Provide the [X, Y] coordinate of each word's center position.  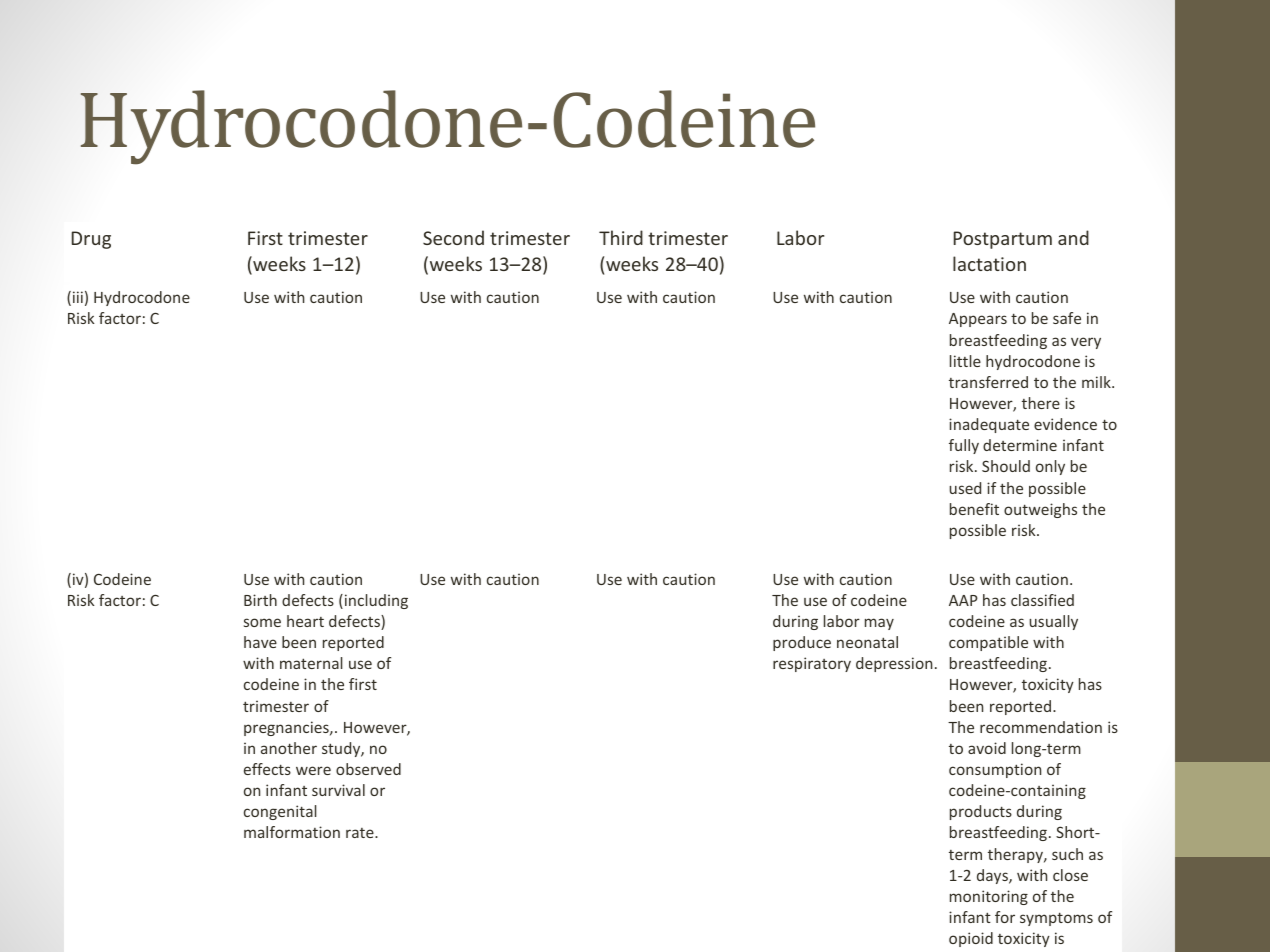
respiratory [812, 664]
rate [361, 833]
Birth [260, 600]
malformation [292, 832]
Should [1006, 466]
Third [621, 237]
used [965, 488]
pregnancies [287, 728]
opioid [971, 939]
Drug [91, 240]
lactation [989, 263]
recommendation [1041, 727]
